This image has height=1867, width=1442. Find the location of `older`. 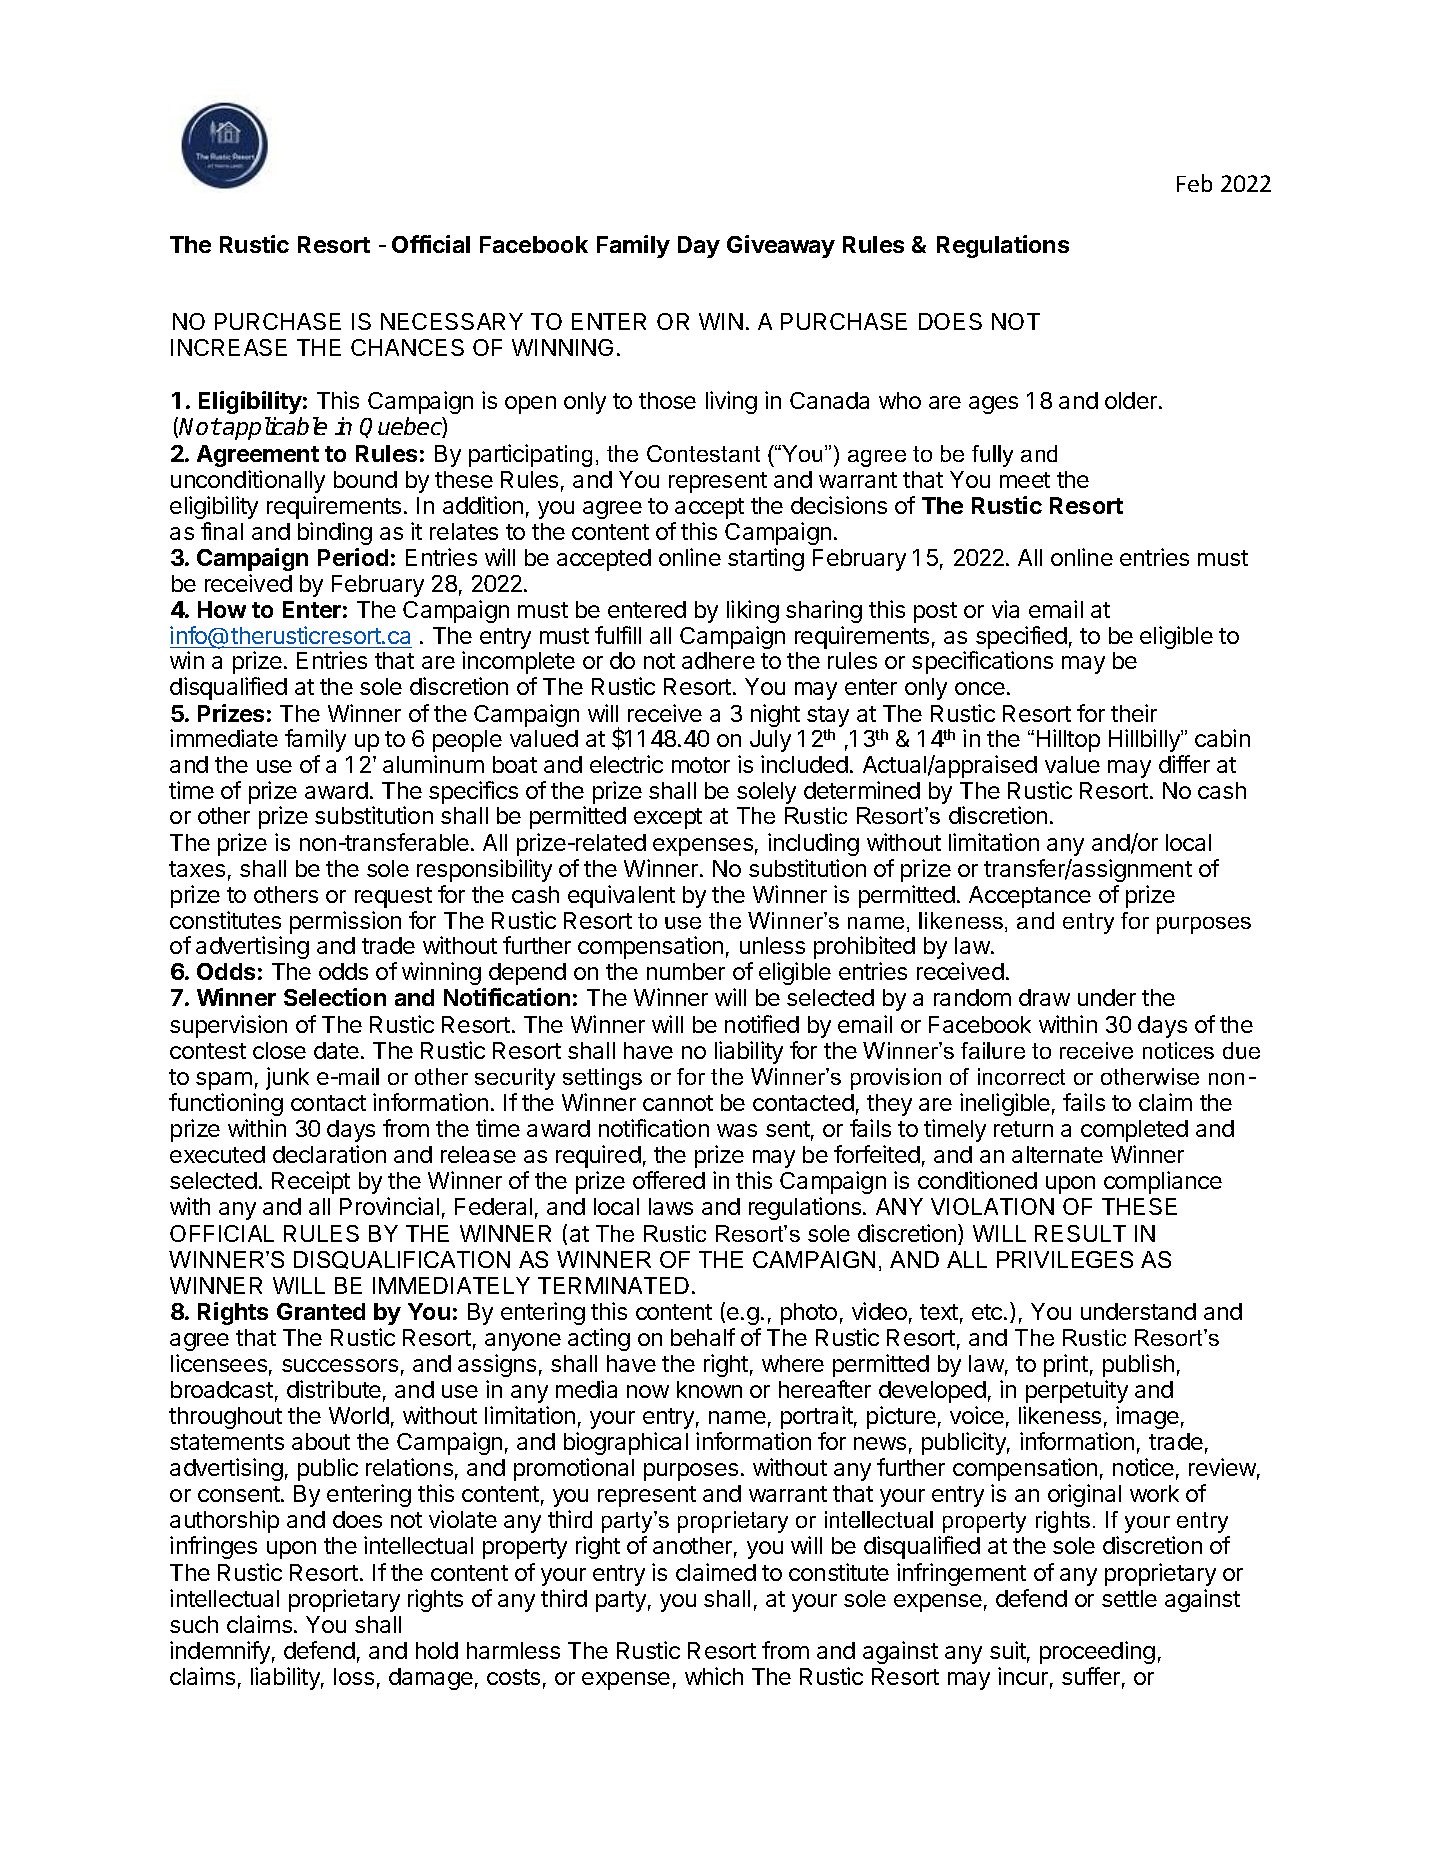

older is located at coordinates (1131, 400).
